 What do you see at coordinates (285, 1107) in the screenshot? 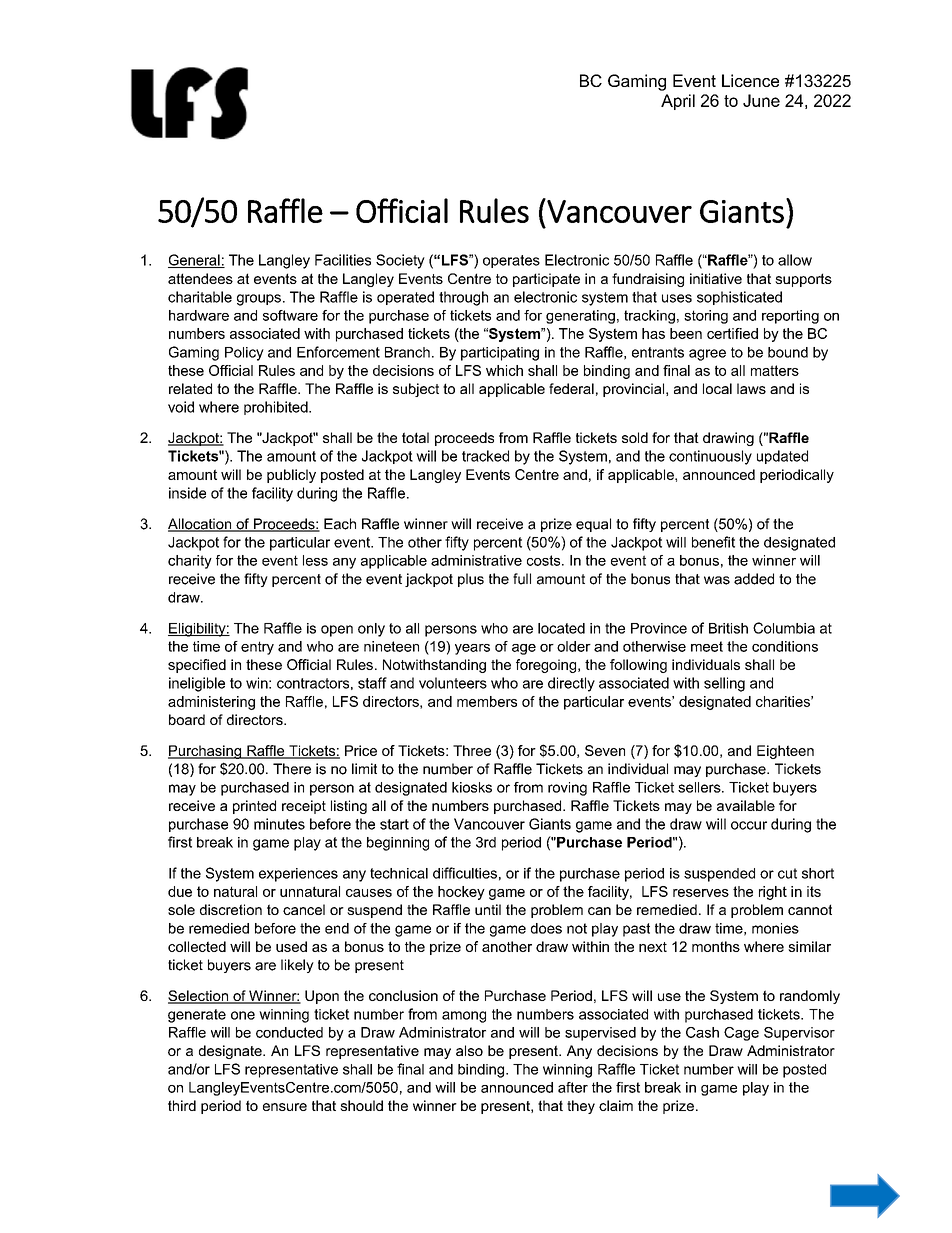
I see `ensure` at bounding box center [285, 1107].
